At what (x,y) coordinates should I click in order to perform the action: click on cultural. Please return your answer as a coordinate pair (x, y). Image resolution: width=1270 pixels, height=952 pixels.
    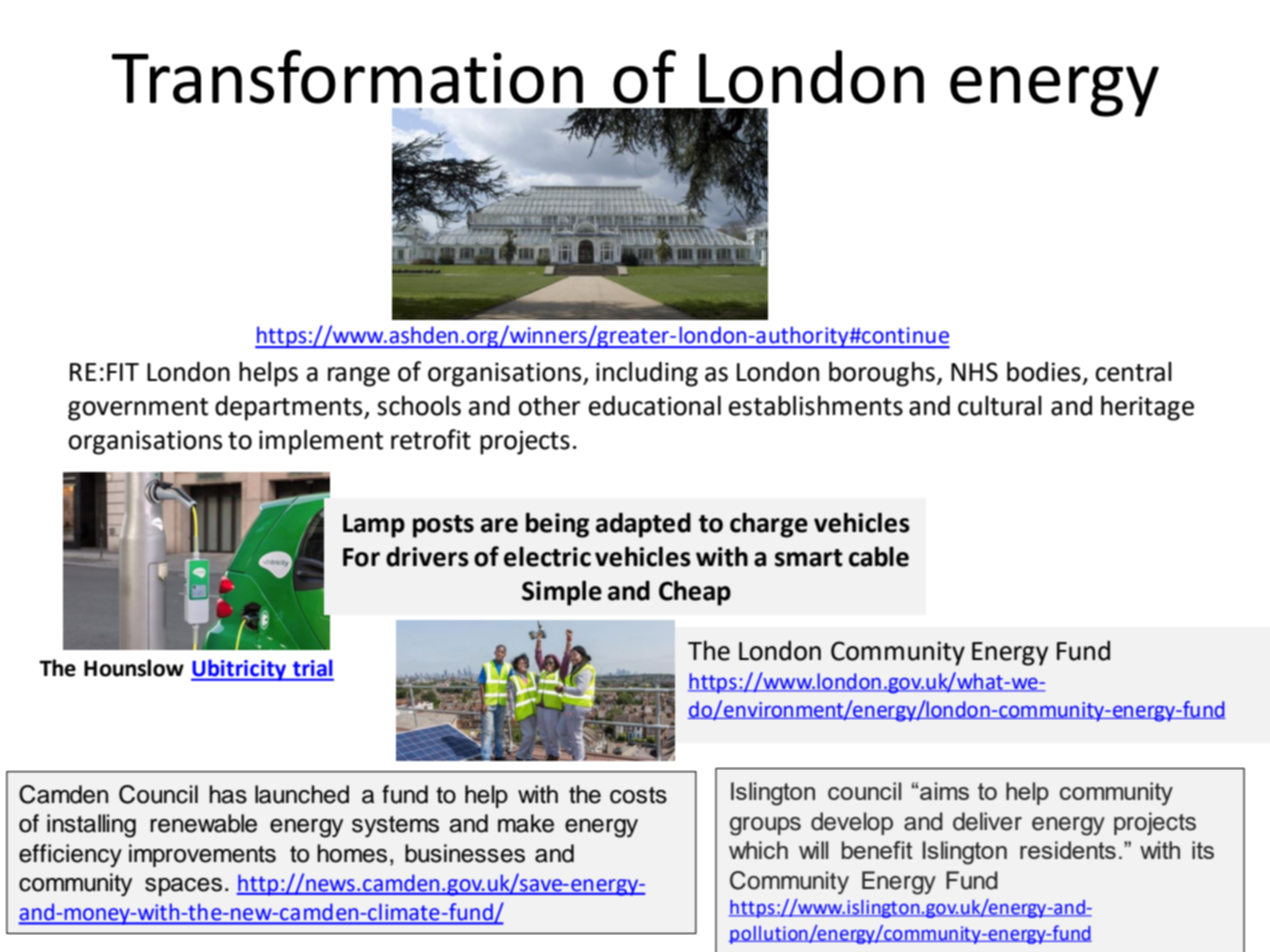
    Looking at the image, I should click on (1000, 406).
